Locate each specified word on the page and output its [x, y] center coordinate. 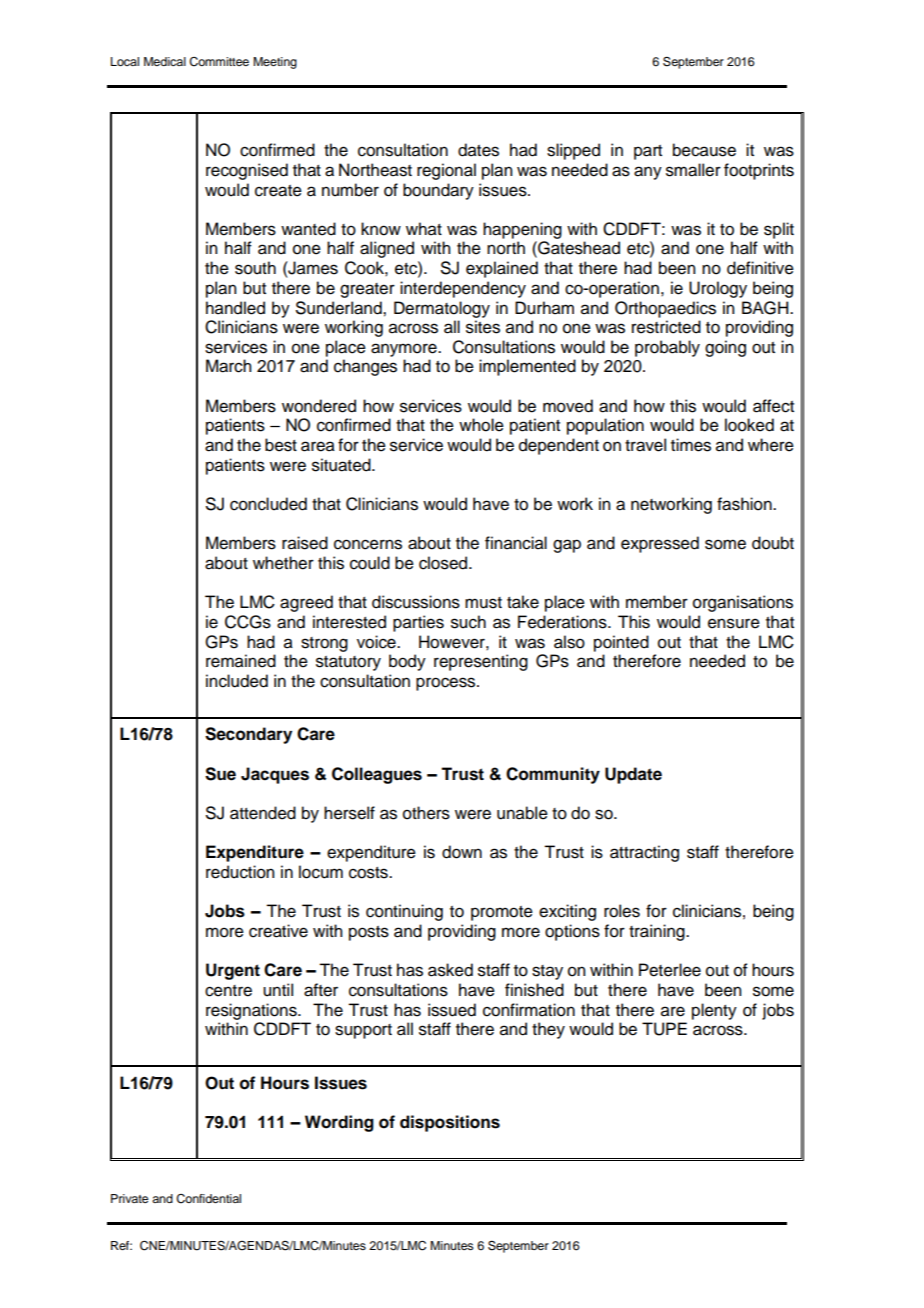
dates [478, 150]
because [704, 150]
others [426, 813]
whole [481, 425]
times [691, 445]
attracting [644, 853]
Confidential [208, 1199]
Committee [219, 62]
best [281, 445]
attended [263, 813]
